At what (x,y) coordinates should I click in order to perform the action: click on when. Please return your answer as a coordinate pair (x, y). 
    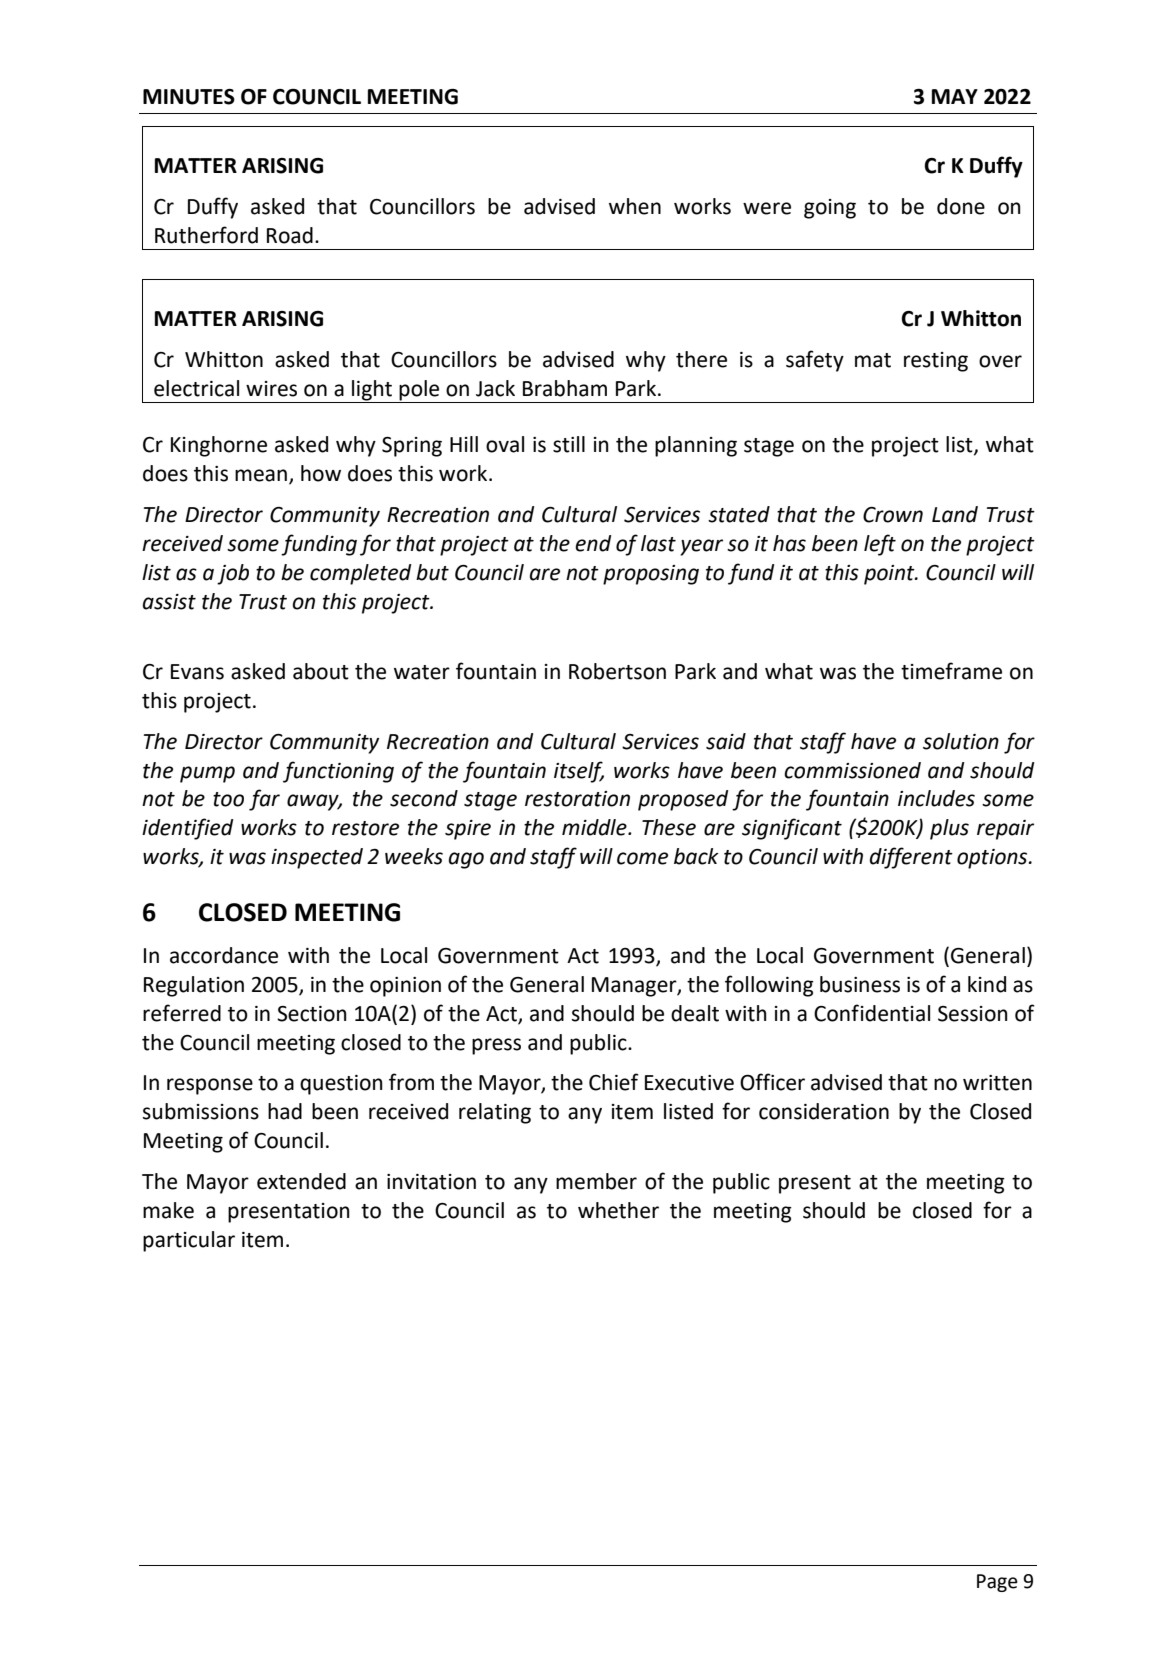
    Looking at the image, I should click on (635, 206).
